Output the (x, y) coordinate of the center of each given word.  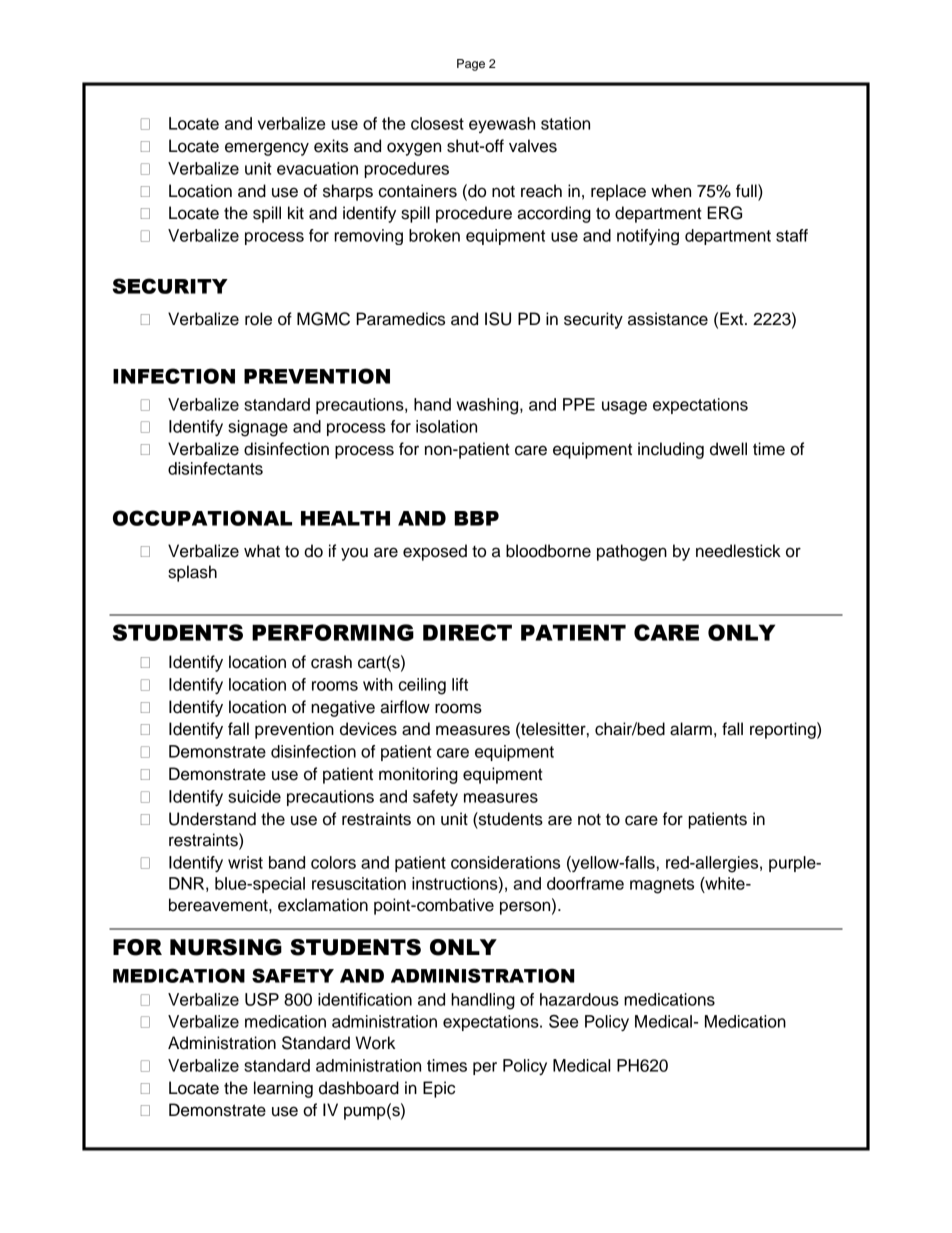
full (747, 191)
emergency (267, 149)
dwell (728, 449)
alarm (691, 729)
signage (258, 428)
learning (283, 1089)
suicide (254, 796)
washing (489, 406)
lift (460, 684)
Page (471, 65)
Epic (439, 1089)
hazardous (579, 999)
